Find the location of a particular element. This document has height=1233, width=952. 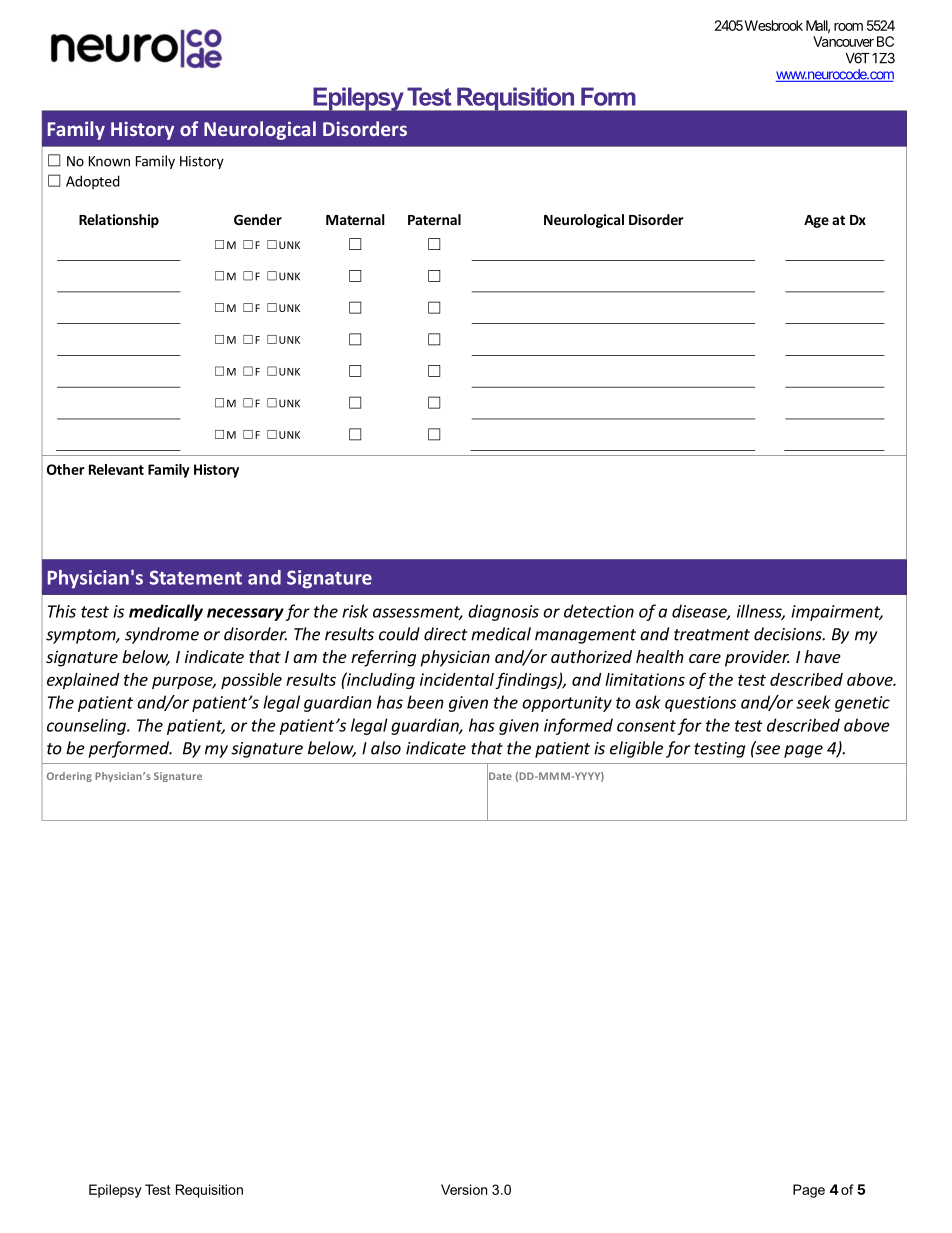

eligible is located at coordinates (636, 749).
